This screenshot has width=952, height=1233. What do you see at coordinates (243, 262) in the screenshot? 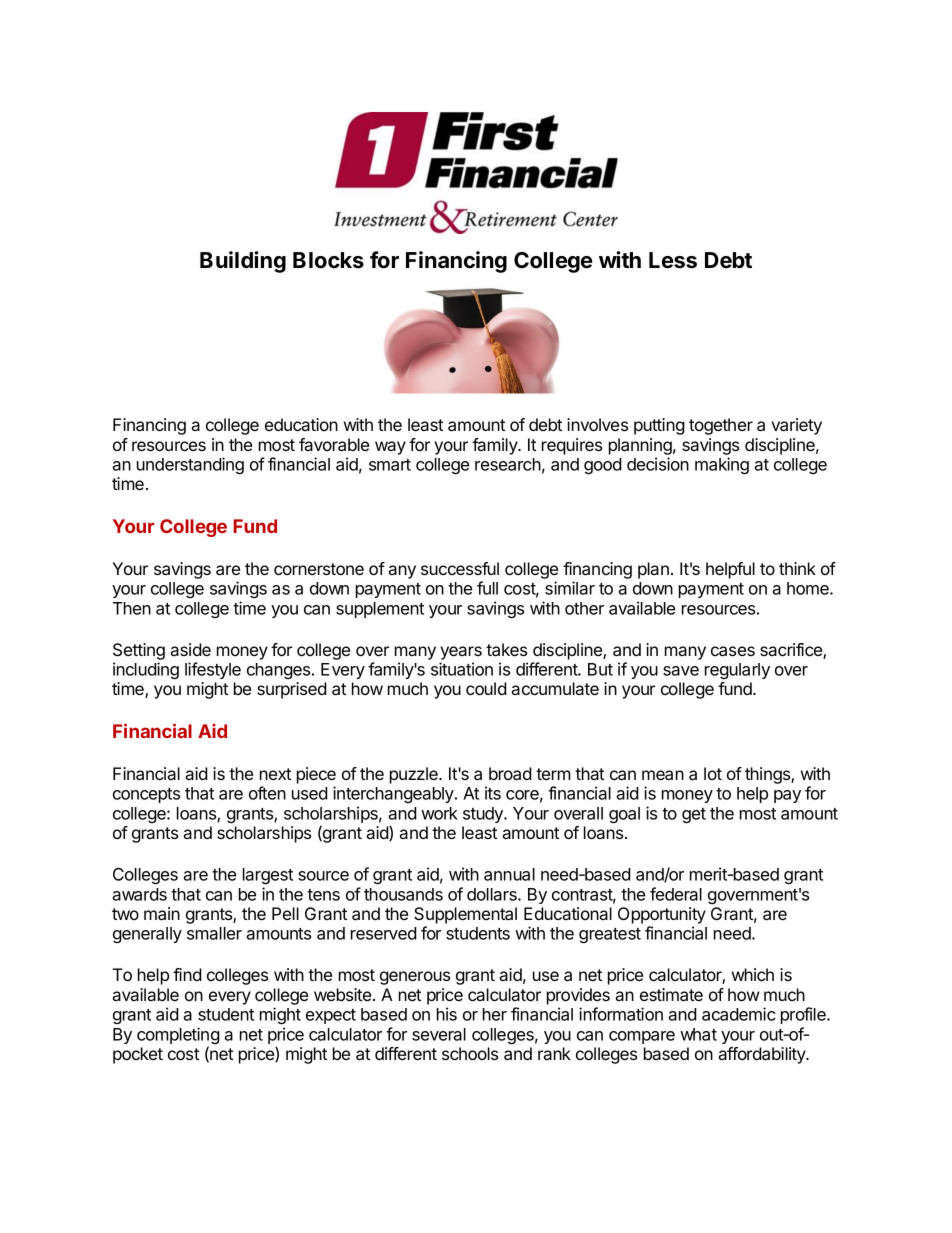
I see `Building` at bounding box center [243, 262].
